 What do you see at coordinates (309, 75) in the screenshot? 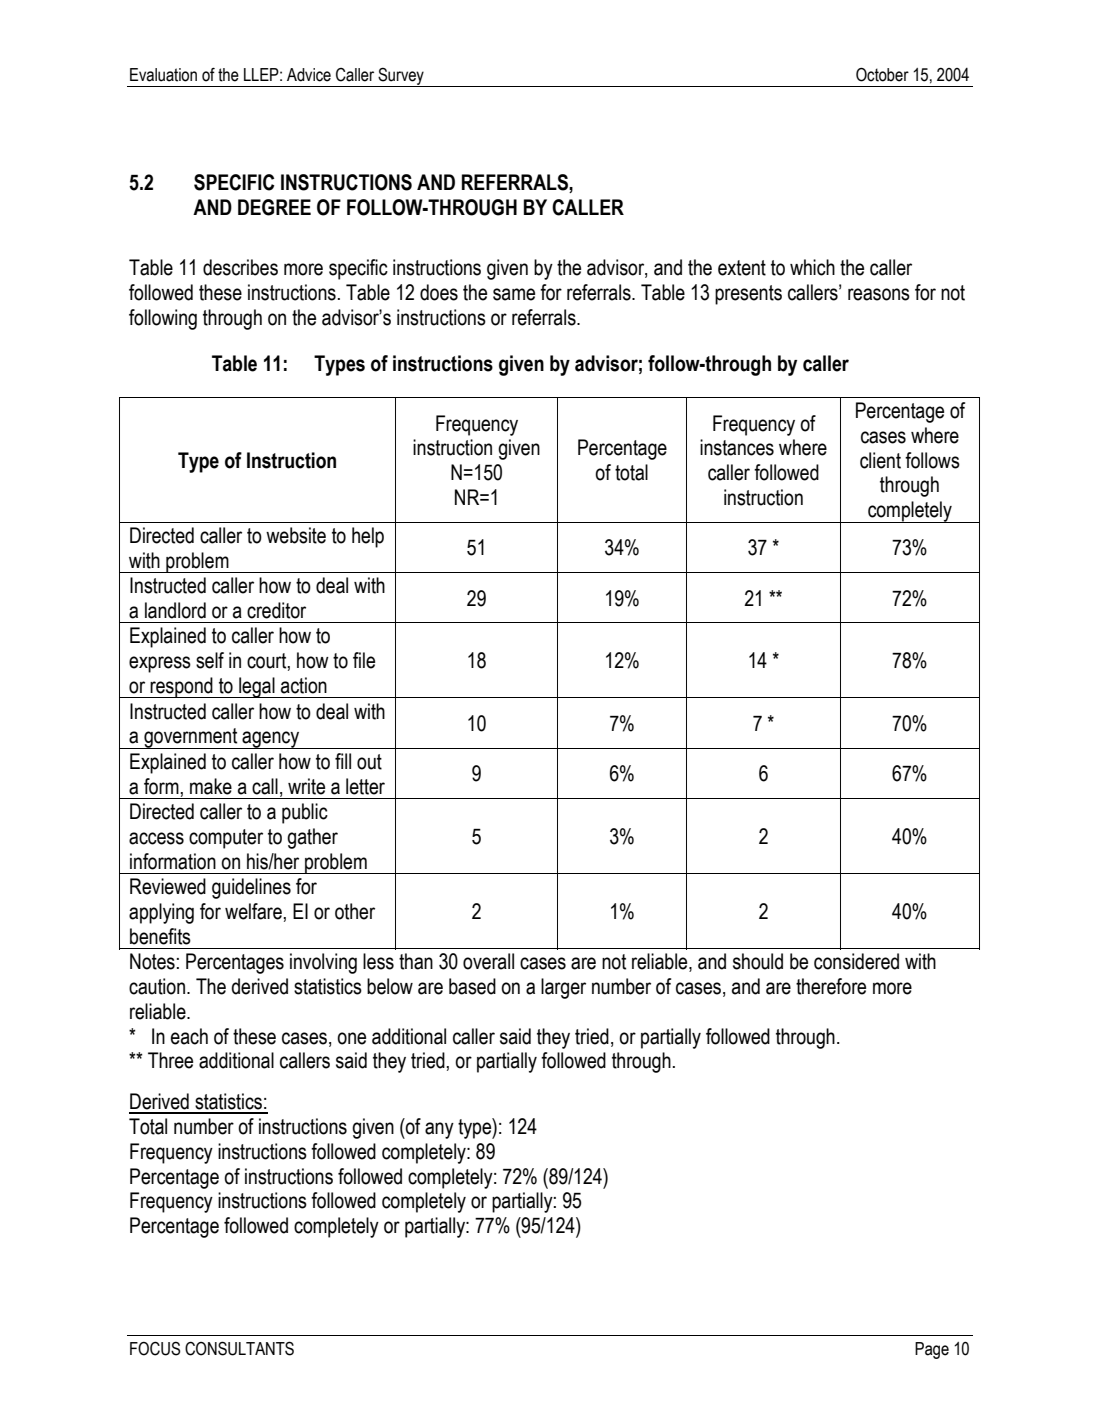
I see `Advice` at bounding box center [309, 75].
